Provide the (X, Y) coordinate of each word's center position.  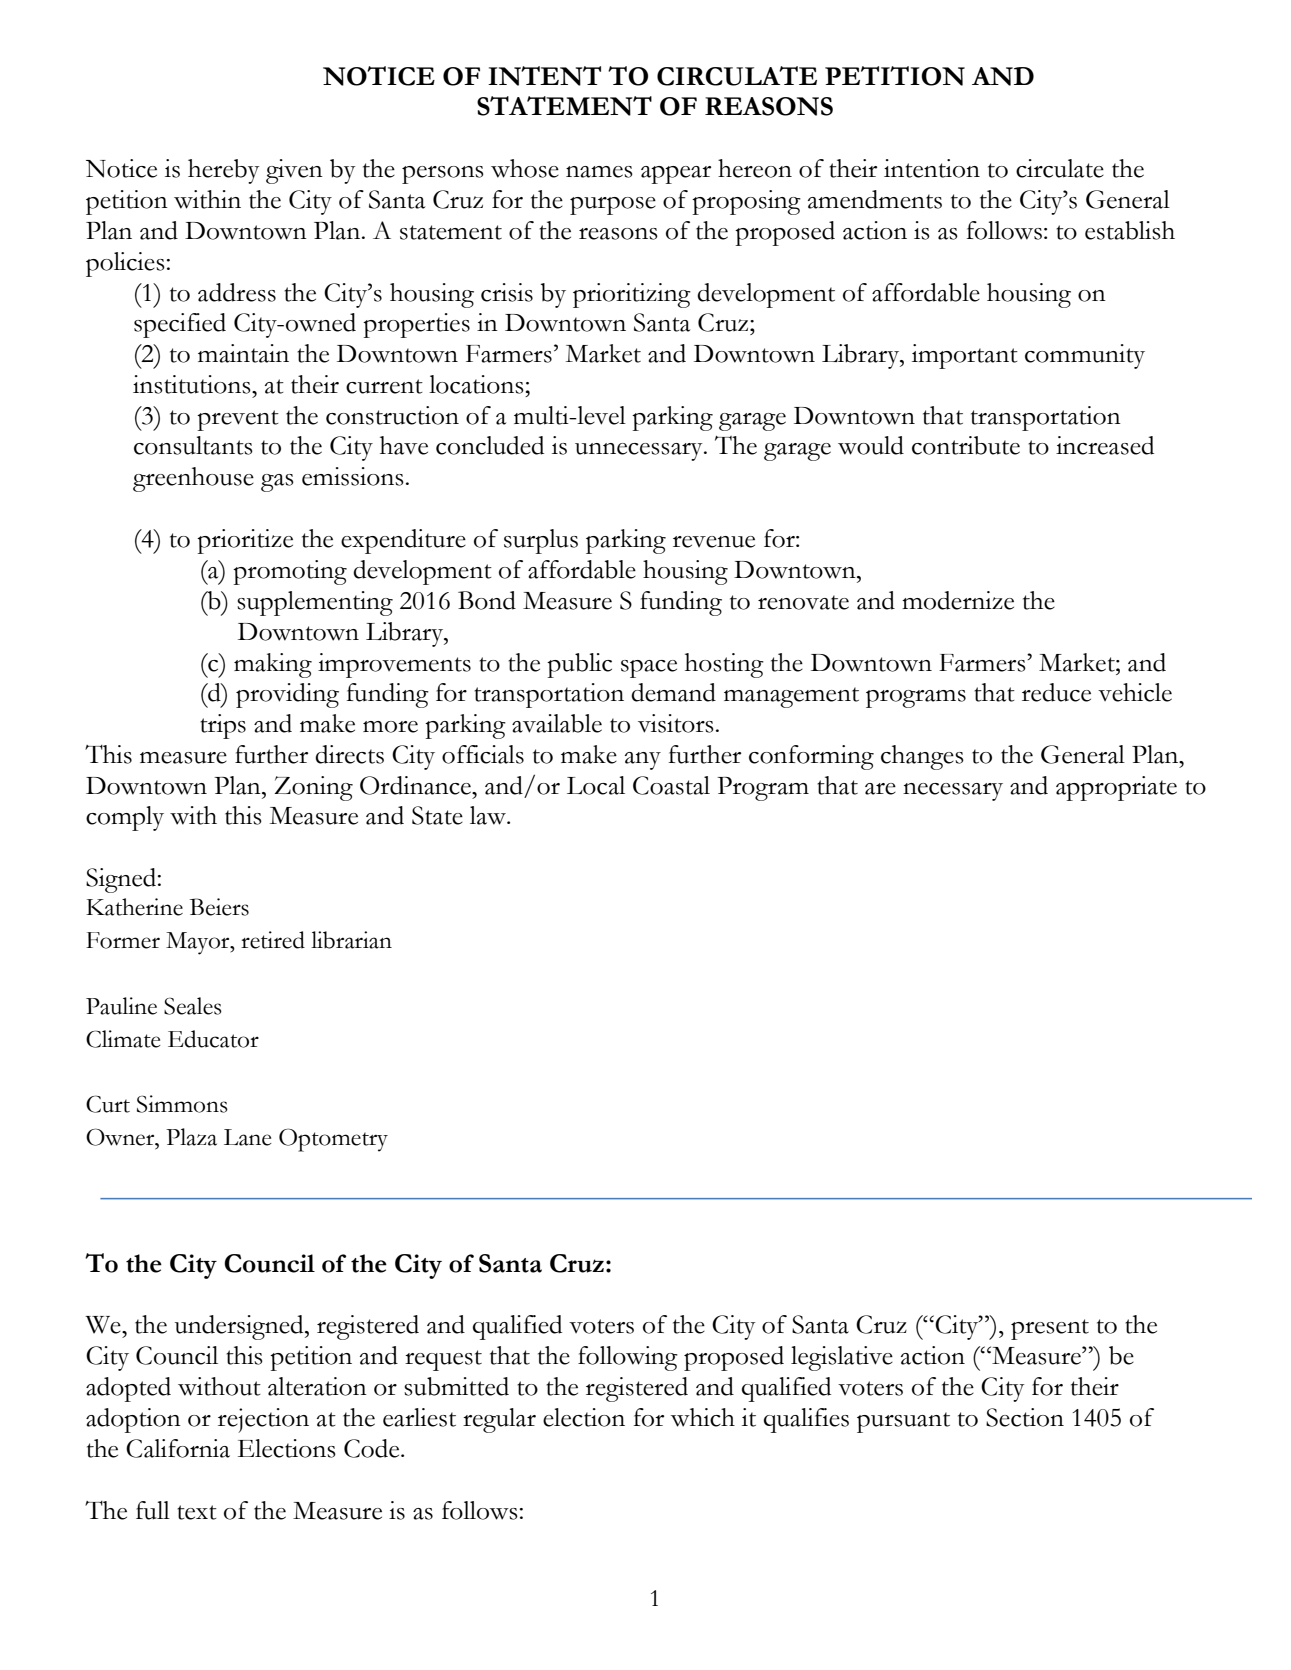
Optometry (333, 1140)
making (273, 665)
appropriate (1116, 788)
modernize (958, 600)
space (649, 669)
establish (1130, 230)
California (178, 1448)
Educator (213, 1039)
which (703, 1417)
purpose (613, 206)
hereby (224, 171)
